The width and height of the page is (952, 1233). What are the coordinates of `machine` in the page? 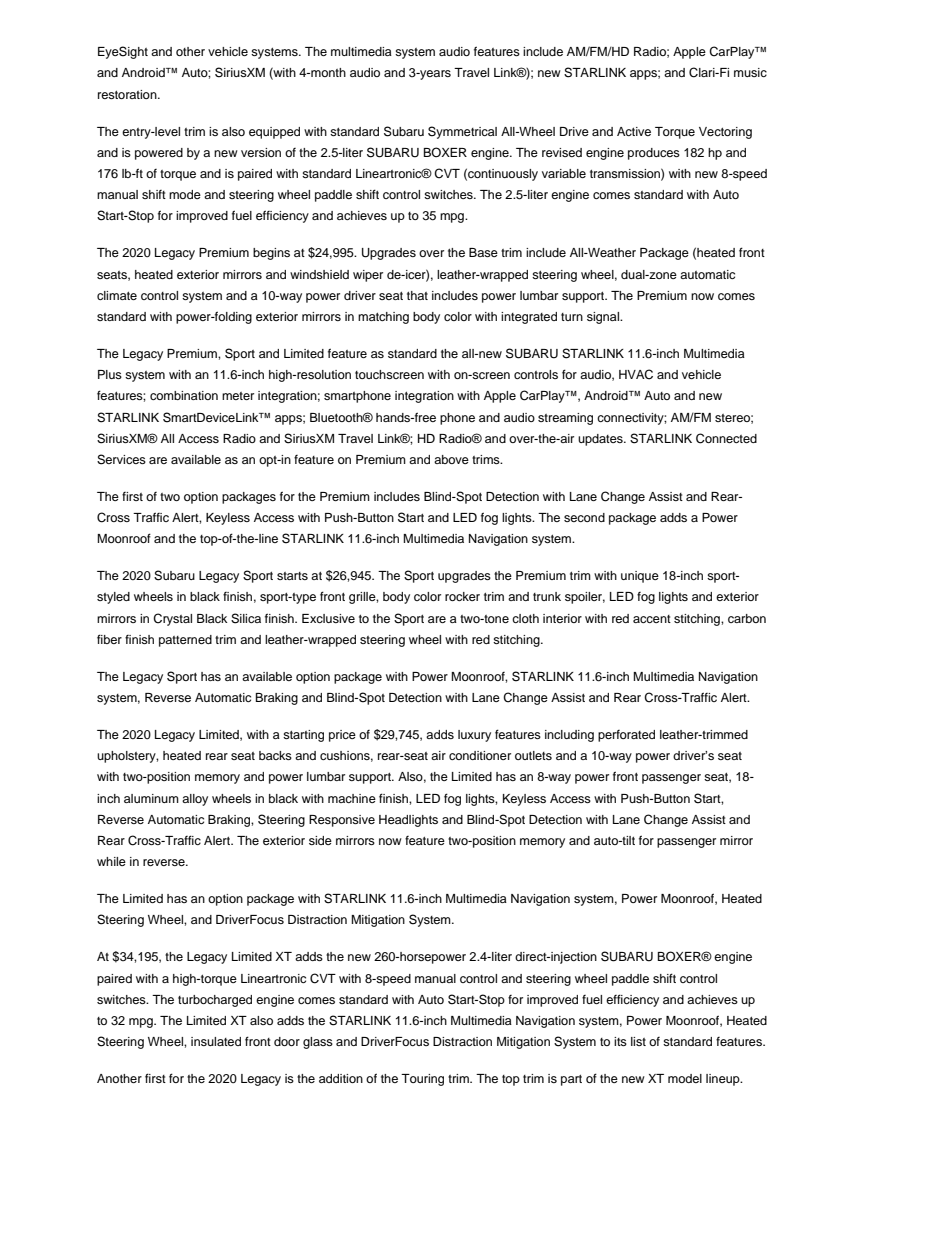 It's located at (352, 798).
